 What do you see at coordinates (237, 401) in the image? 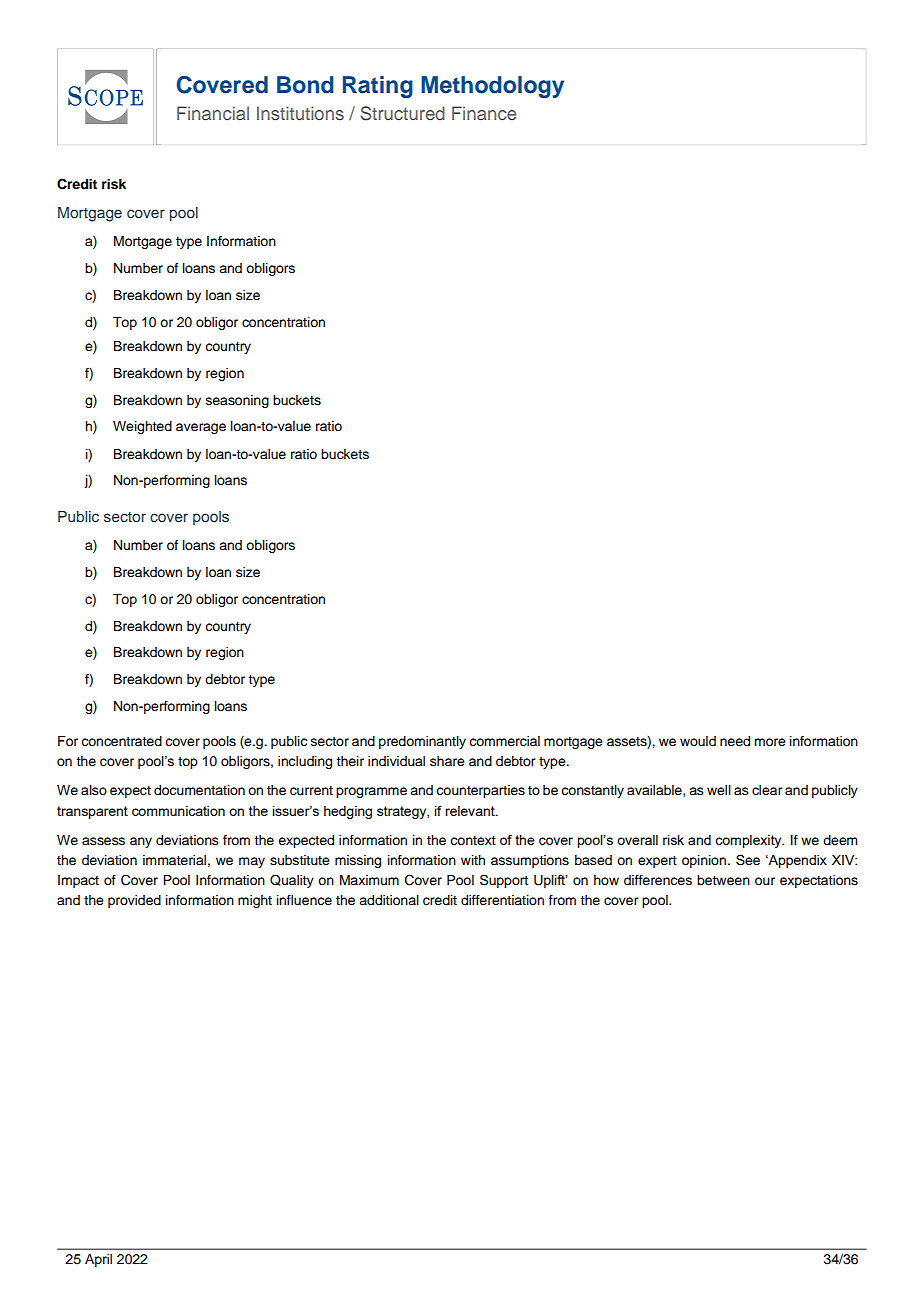
I see `seasoning` at bounding box center [237, 401].
